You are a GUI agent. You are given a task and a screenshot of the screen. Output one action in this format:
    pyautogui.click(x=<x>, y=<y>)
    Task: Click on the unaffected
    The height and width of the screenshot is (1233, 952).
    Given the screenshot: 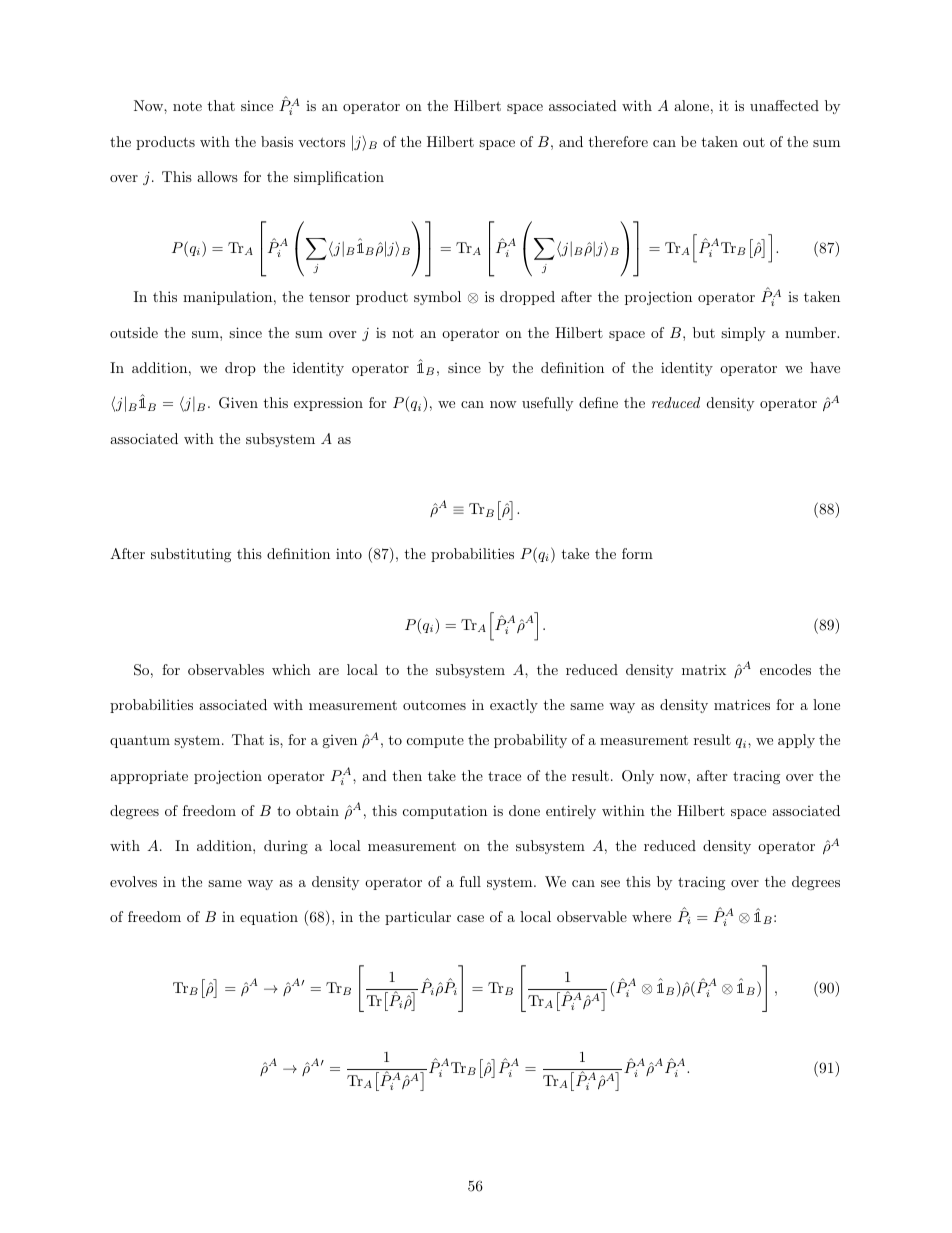 What is the action you would take?
    pyautogui.click(x=784, y=105)
